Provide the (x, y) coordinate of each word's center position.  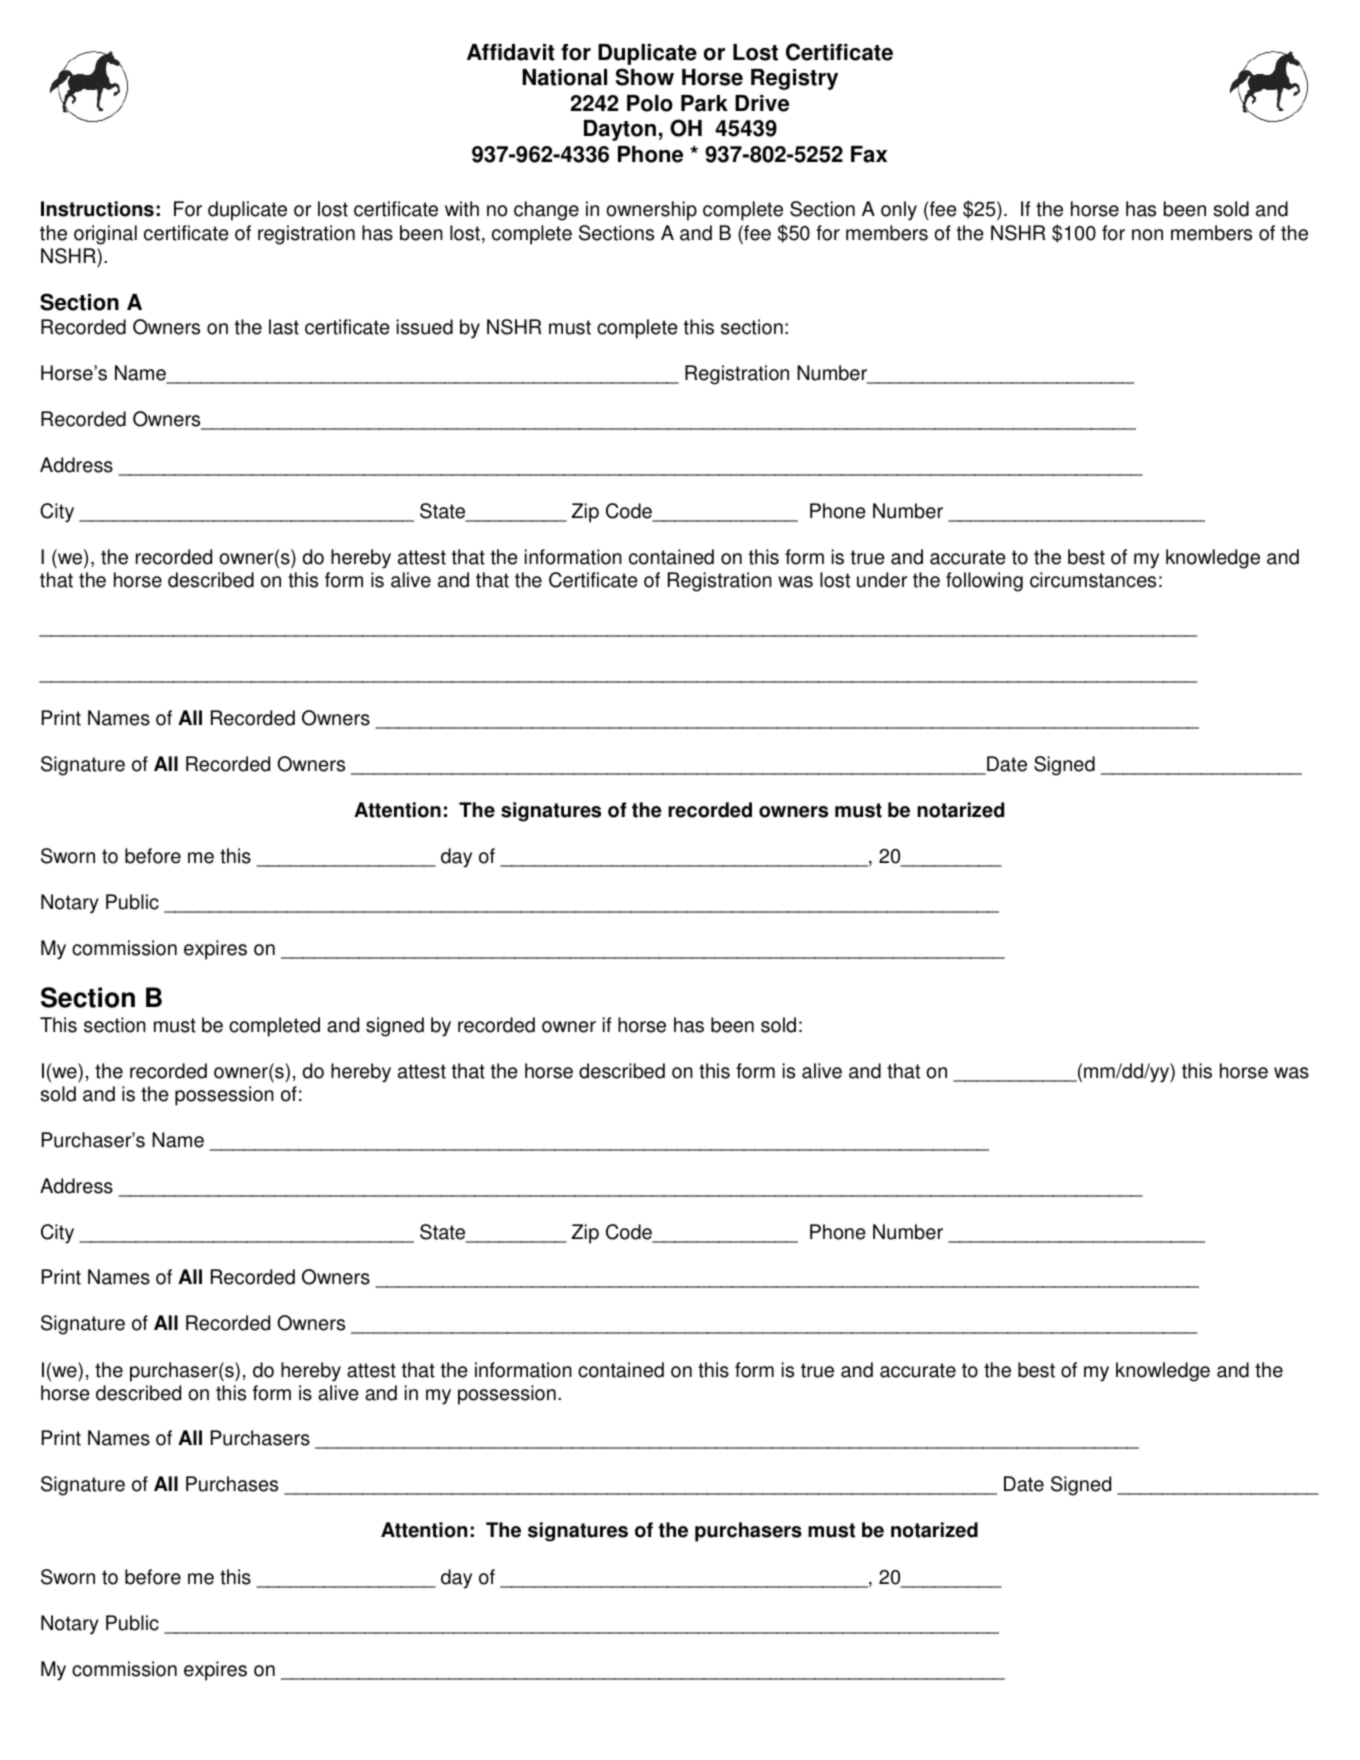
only (899, 211)
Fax (869, 154)
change (546, 211)
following (984, 582)
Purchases (232, 1484)
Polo (650, 103)
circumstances (1093, 580)
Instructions (97, 209)
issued (425, 327)
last (284, 327)
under (882, 580)
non (1147, 235)
